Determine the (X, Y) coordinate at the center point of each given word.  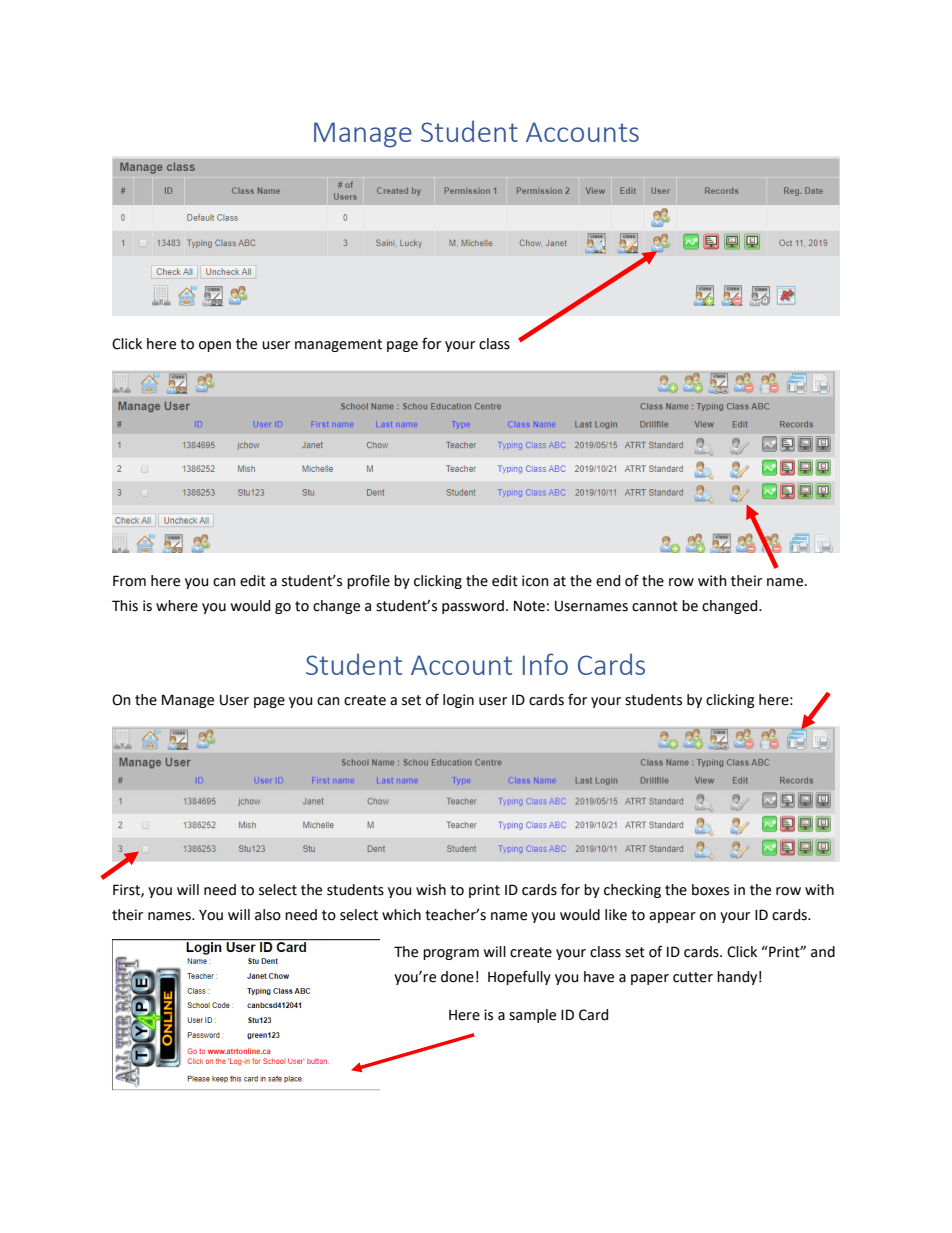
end (608, 581)
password (473, 607)
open (215, 346)
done (457, 977)
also (268, 915)
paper (650, 979)
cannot (655, 606)
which (401, 915)
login (458, 701)
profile (368, 581)
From (129, 581)
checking (632, 891)
